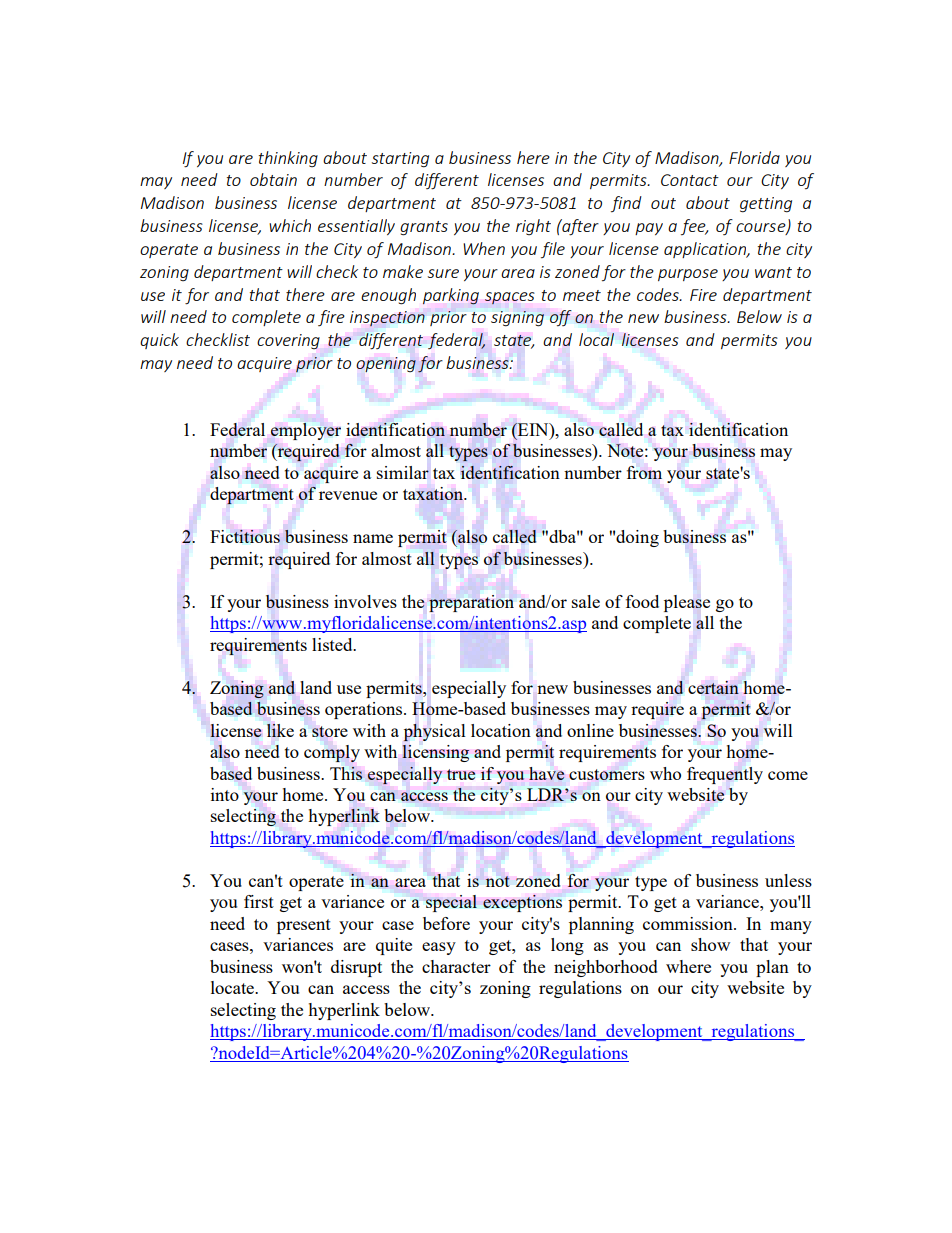 The width and height of the screenshot is (952, 1233). I want to click on please, so click(687, 603).
